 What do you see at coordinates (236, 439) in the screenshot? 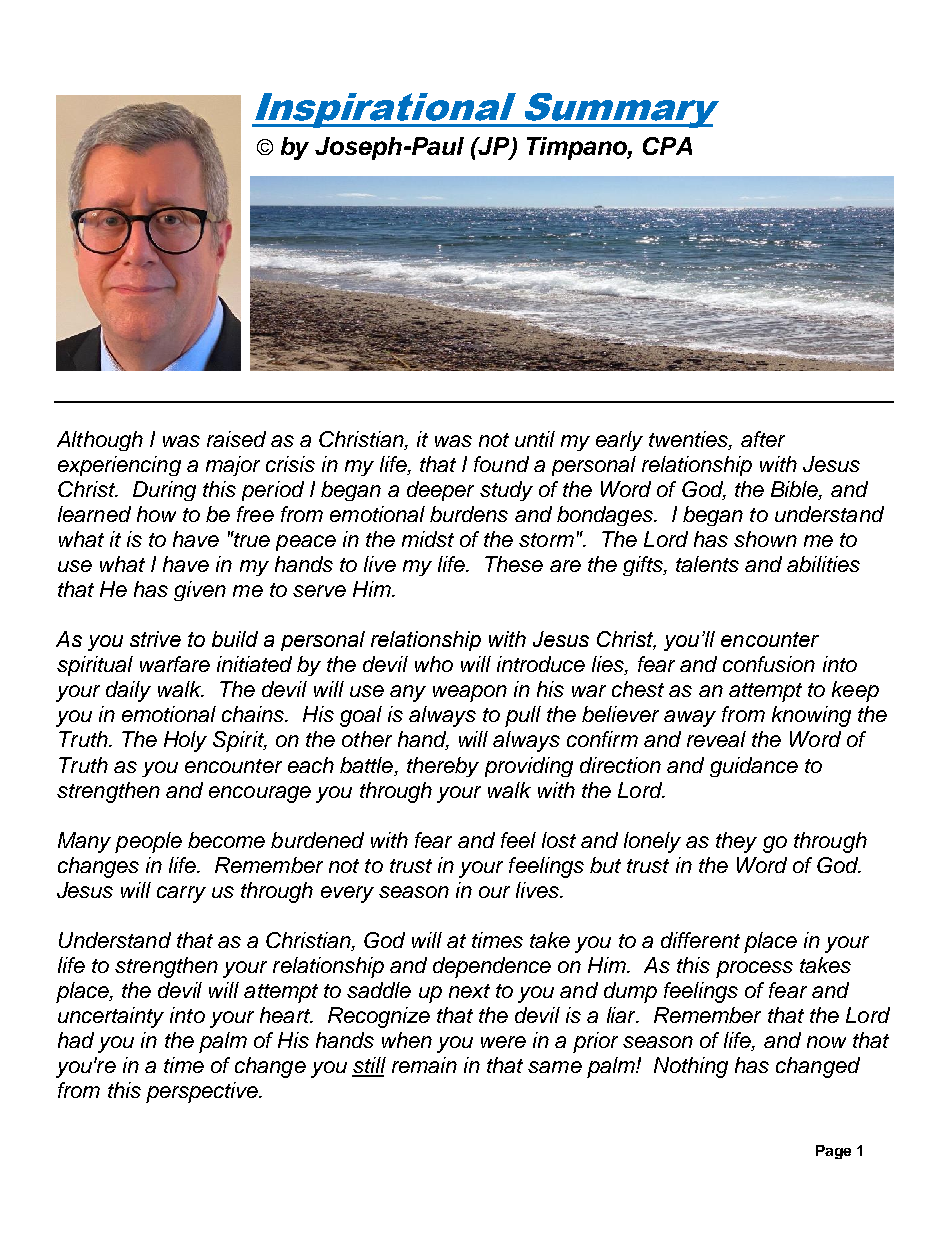
I see `raised` at bounding box center [236, 439].
